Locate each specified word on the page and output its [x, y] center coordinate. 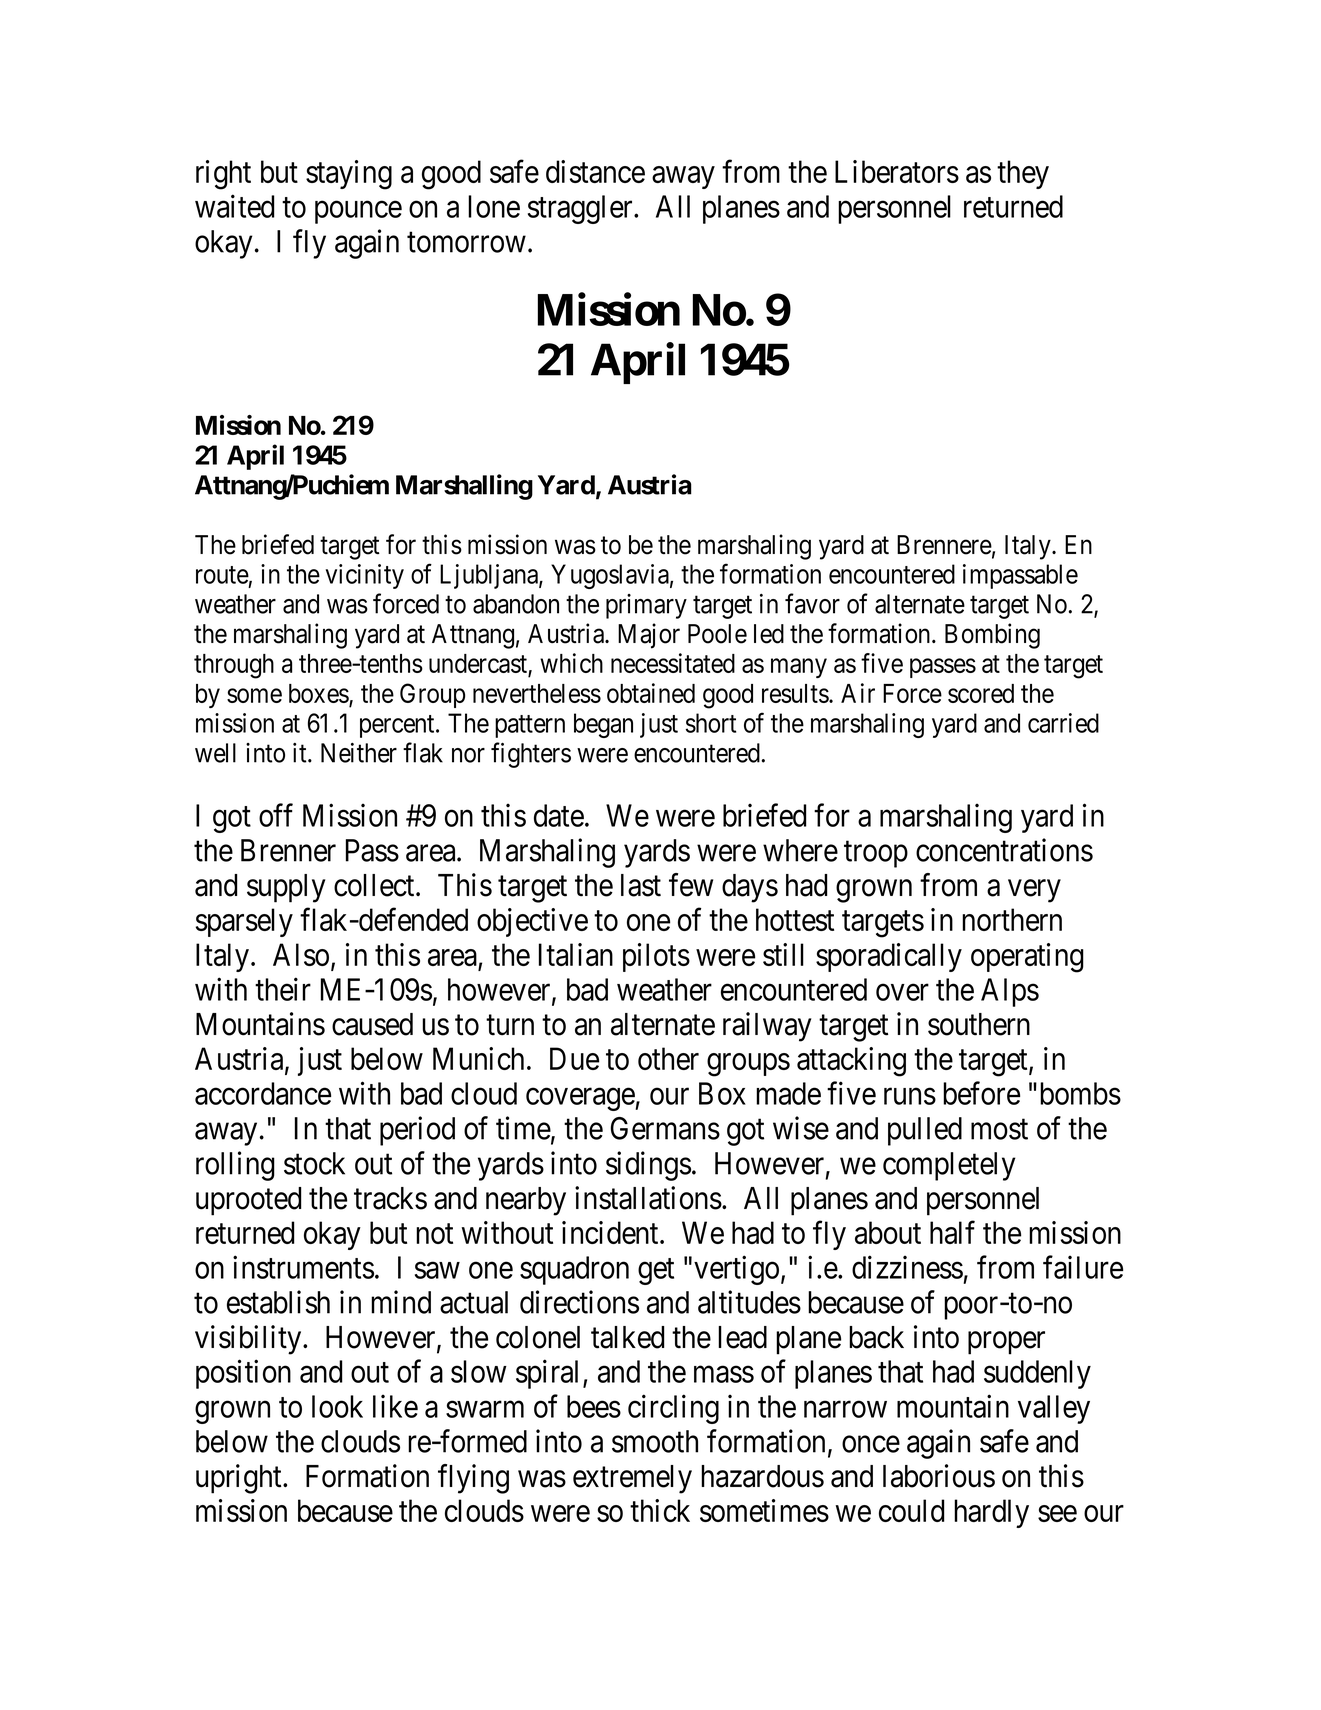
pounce [358, 212]
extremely [632, 1479]
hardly [991, 1513]
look [337, 1406]
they [1023, 174]
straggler [581, 209]
